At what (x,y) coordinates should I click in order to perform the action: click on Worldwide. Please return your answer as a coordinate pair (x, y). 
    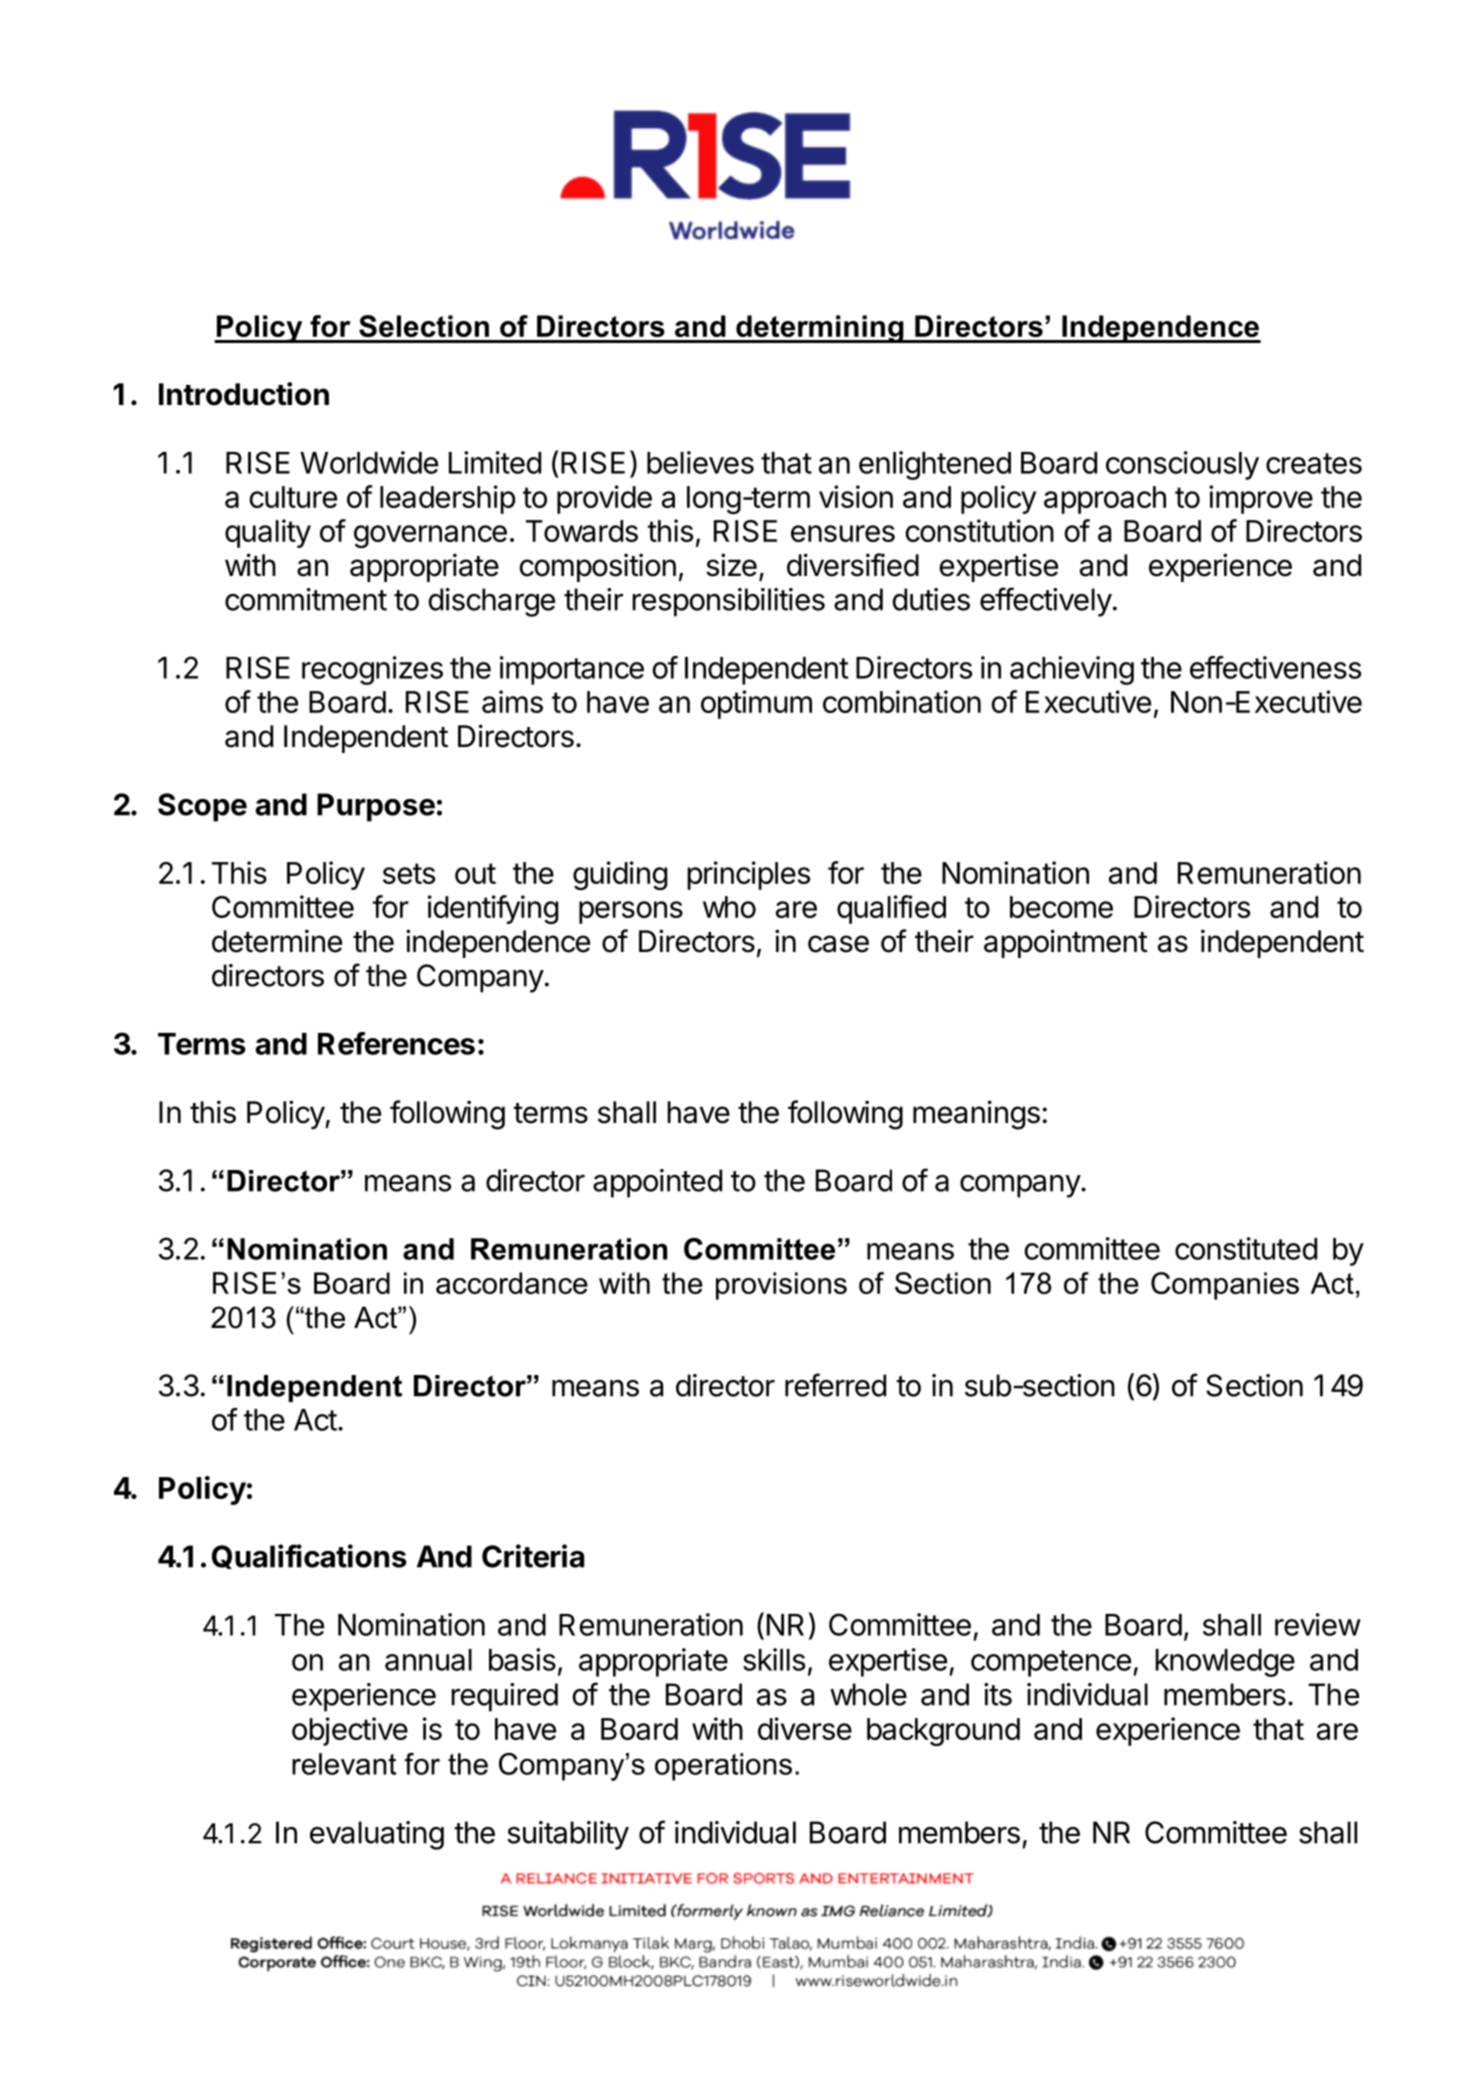
    Looking at the image, I should click on (369, 462).
